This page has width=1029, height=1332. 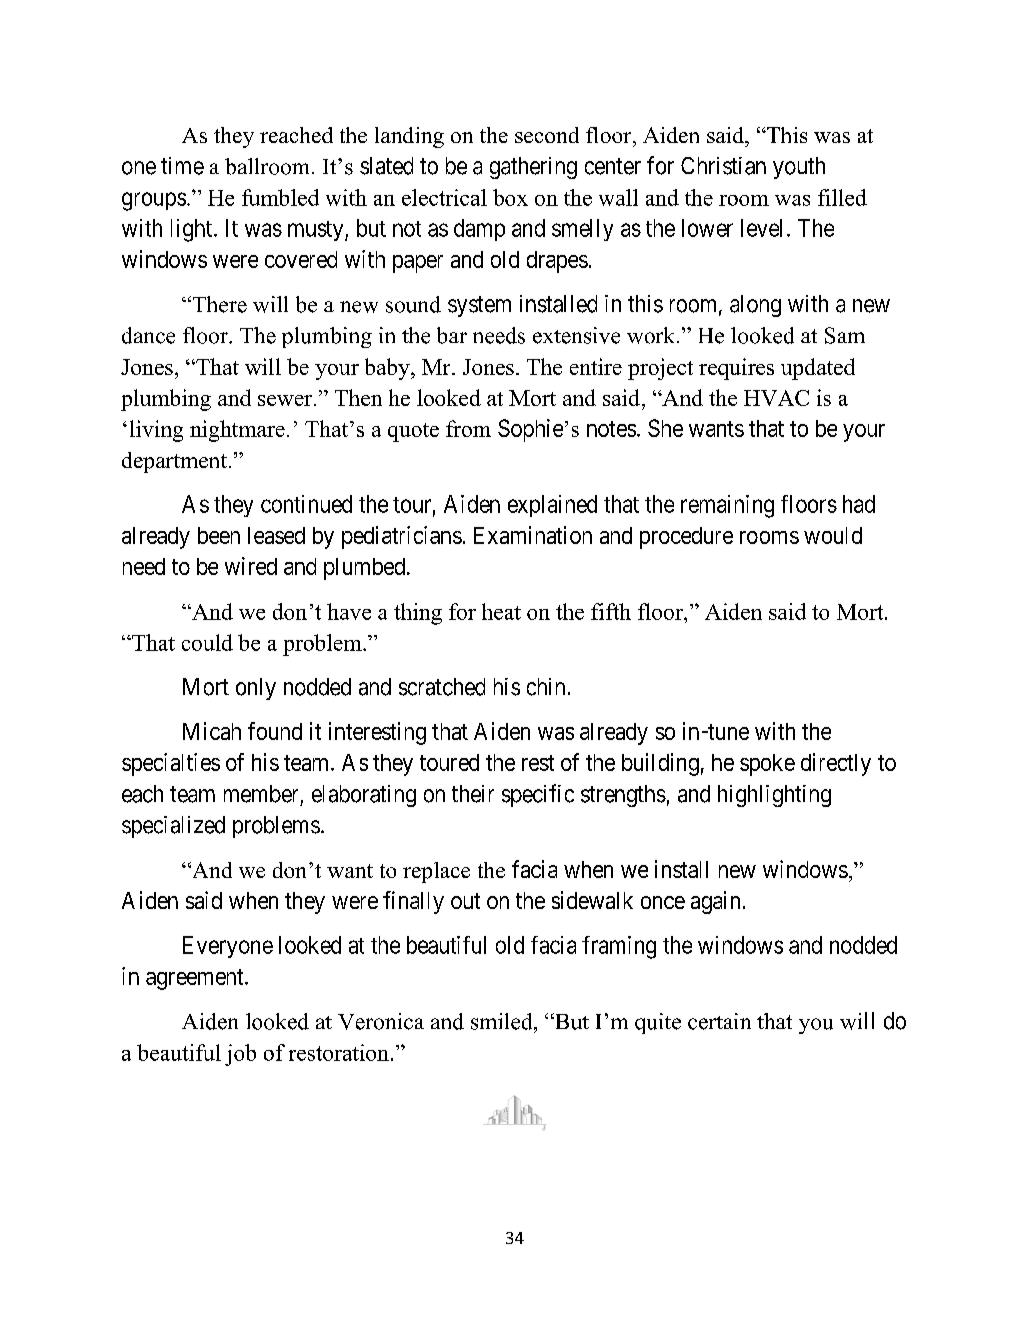 What do you see at coordinates (833, 535) in the page?
I see `would` at bounding box center [833, 535].
